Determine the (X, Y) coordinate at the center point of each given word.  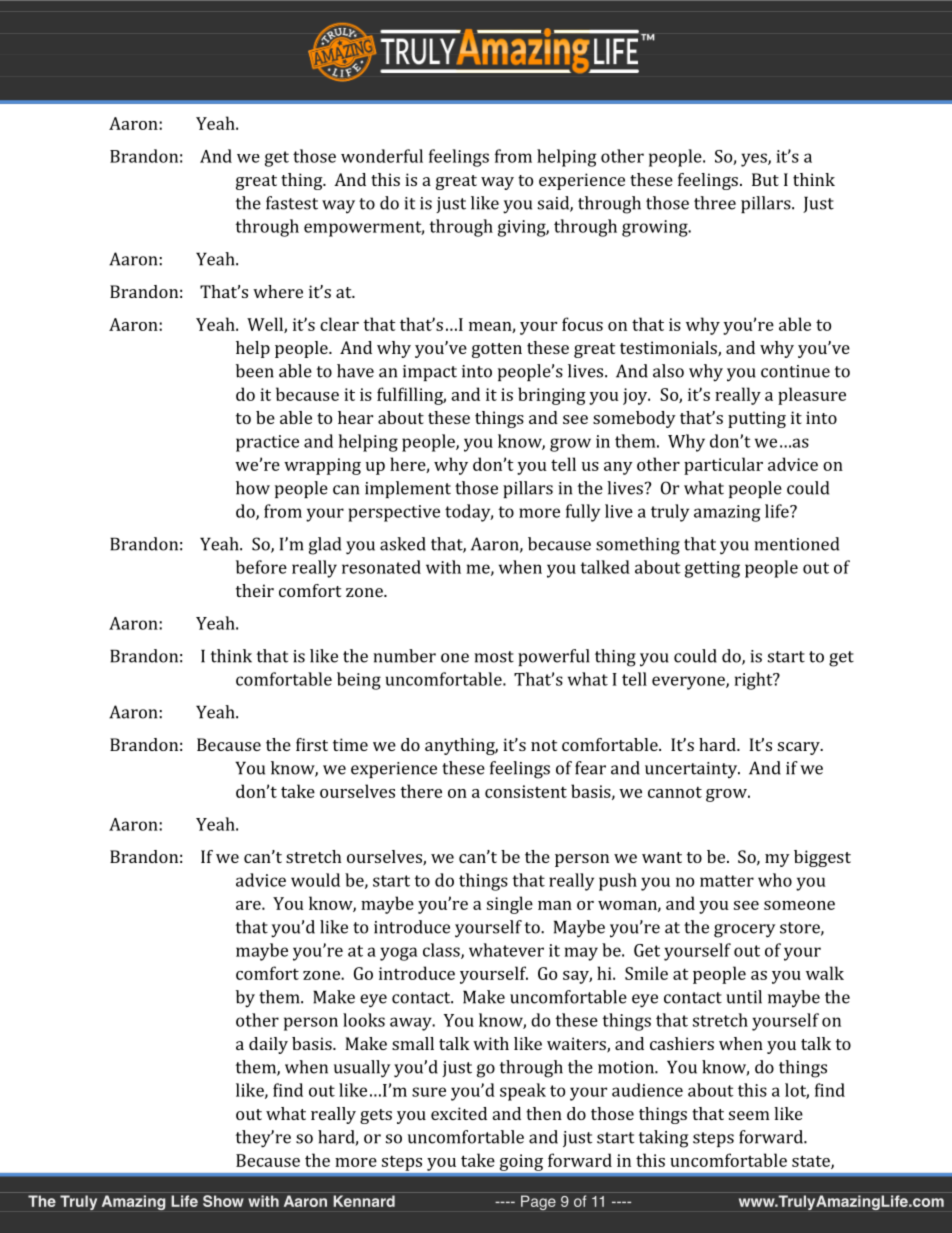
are (249, 905)
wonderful (382, 156)
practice (267, 443)
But (765, 179)
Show (223, 1201)
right (755, 681)
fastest (292, 203)
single (510, 905)
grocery (745, 931)
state (812, 1162)
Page (538, 1202)
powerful (553, 657)
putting (757, 419)
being (359, 681)
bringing (552, 396)
